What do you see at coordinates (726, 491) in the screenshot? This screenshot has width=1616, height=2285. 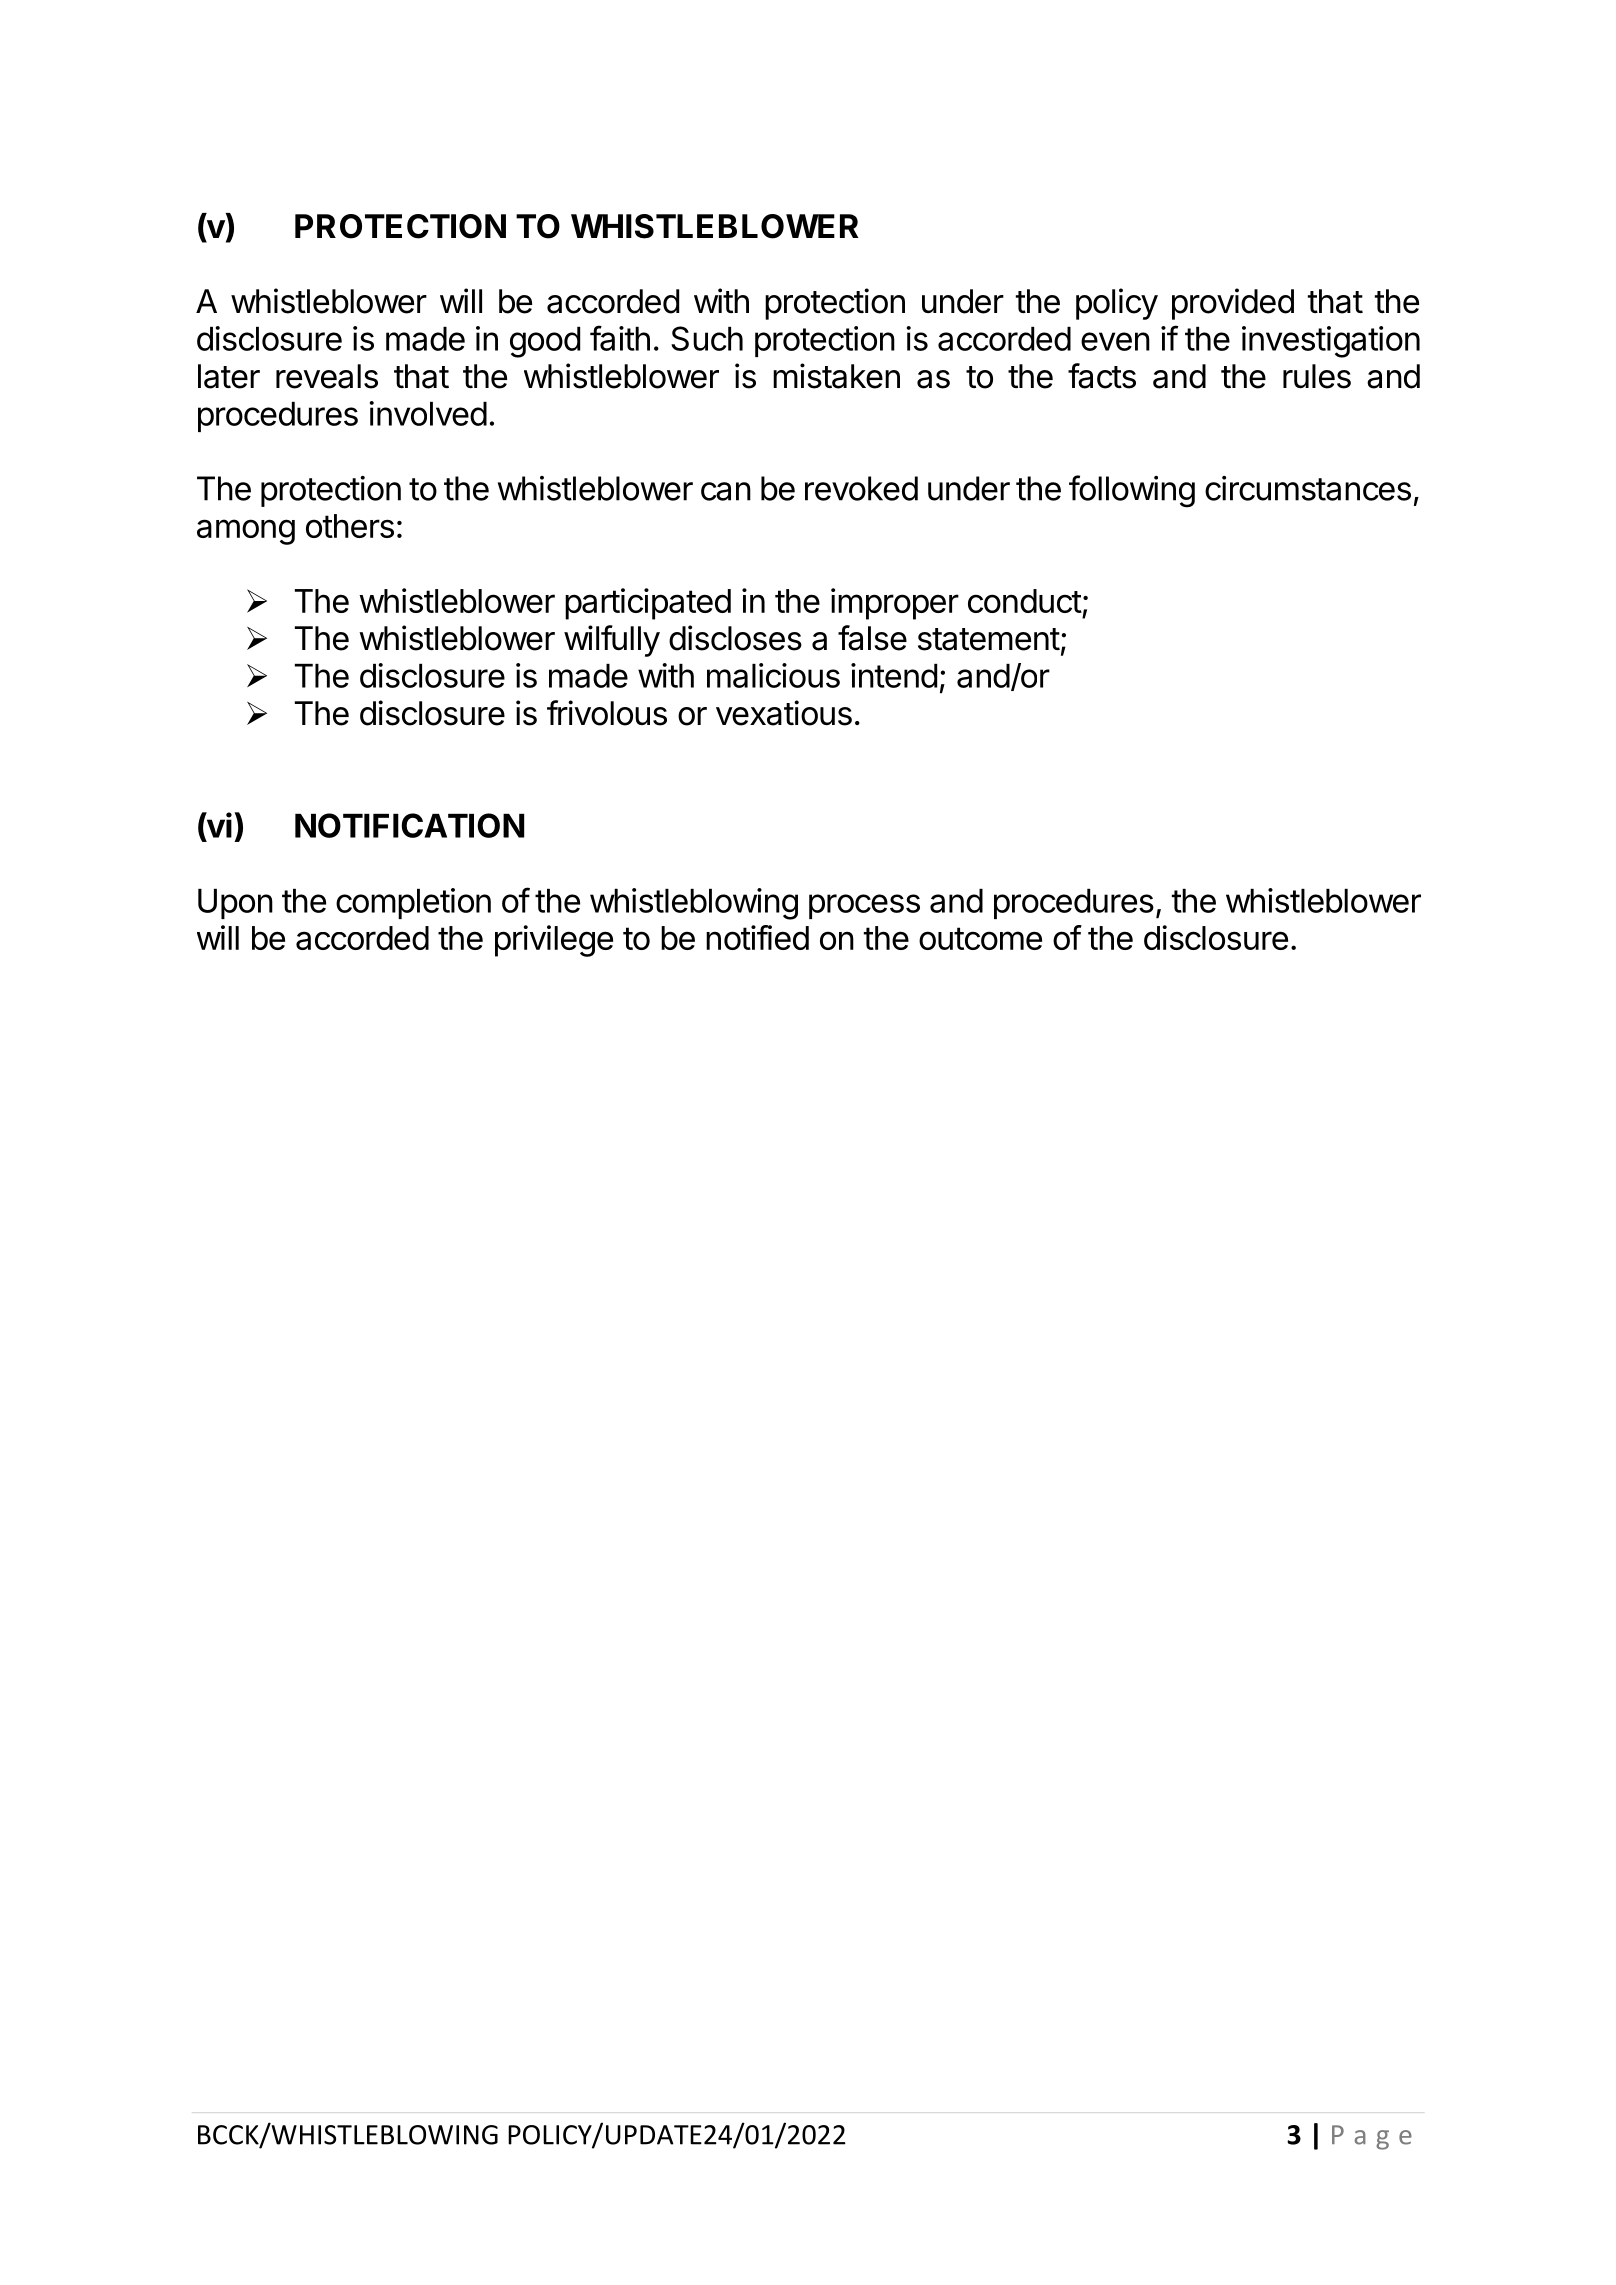 I see `can` at bounding box center [726, 491].
